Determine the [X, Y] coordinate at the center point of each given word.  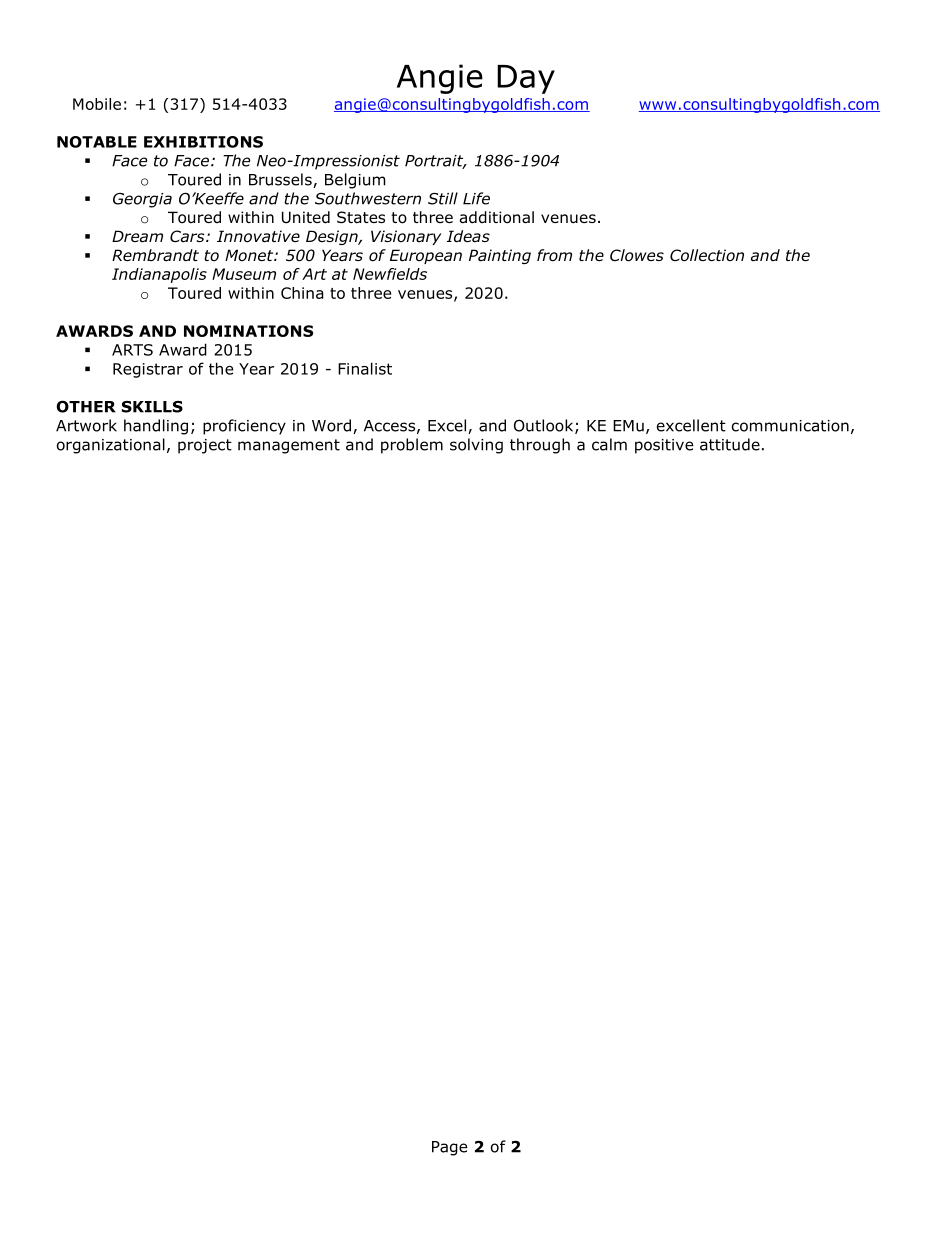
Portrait [435, 162]
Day [526, 79]
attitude [730, 444]
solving [476, 446]
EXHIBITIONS [203, 142]
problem [412, 446]
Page [449, 1148]
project [205, 446]
